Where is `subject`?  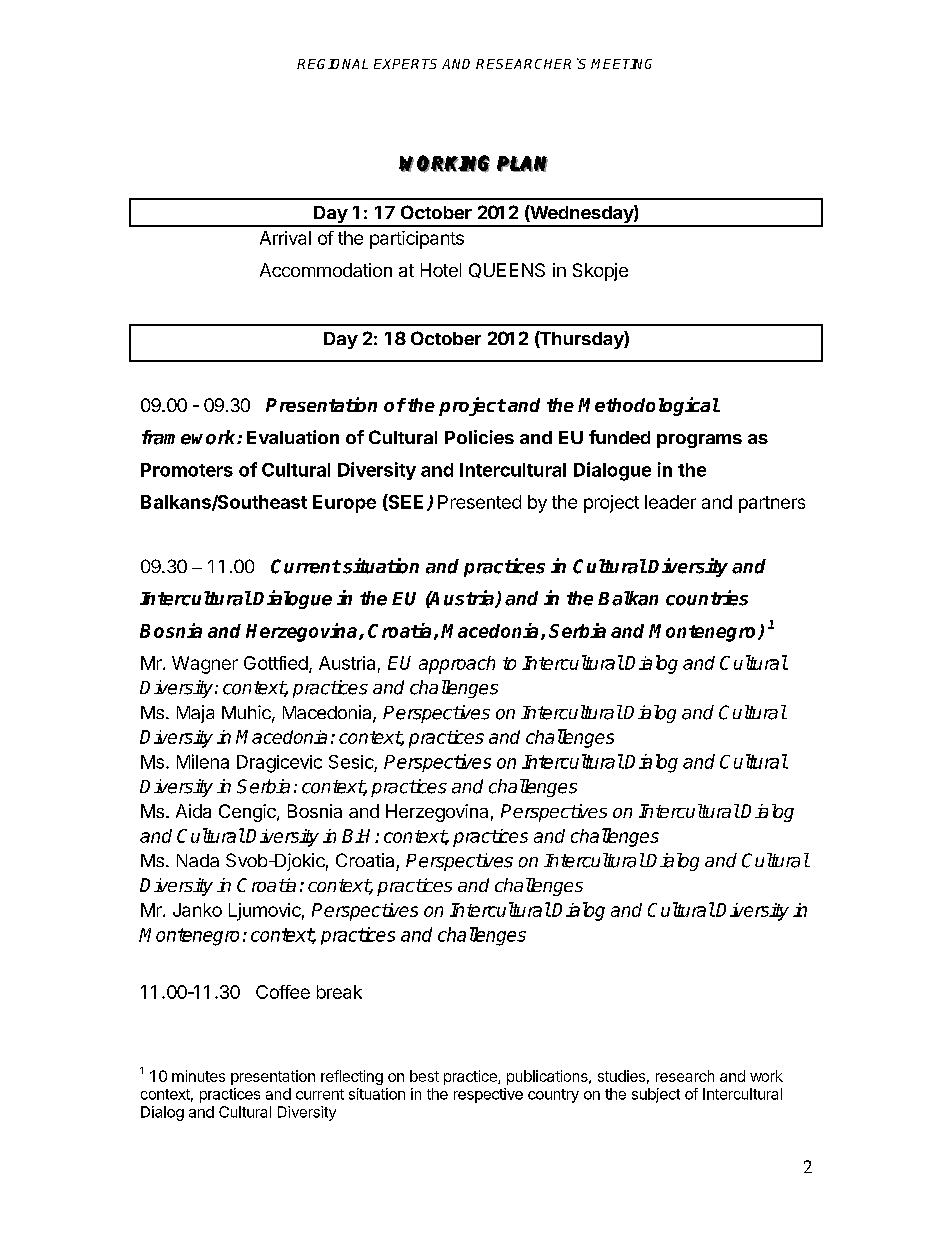 subject is located at coordinates (656, 1095).
